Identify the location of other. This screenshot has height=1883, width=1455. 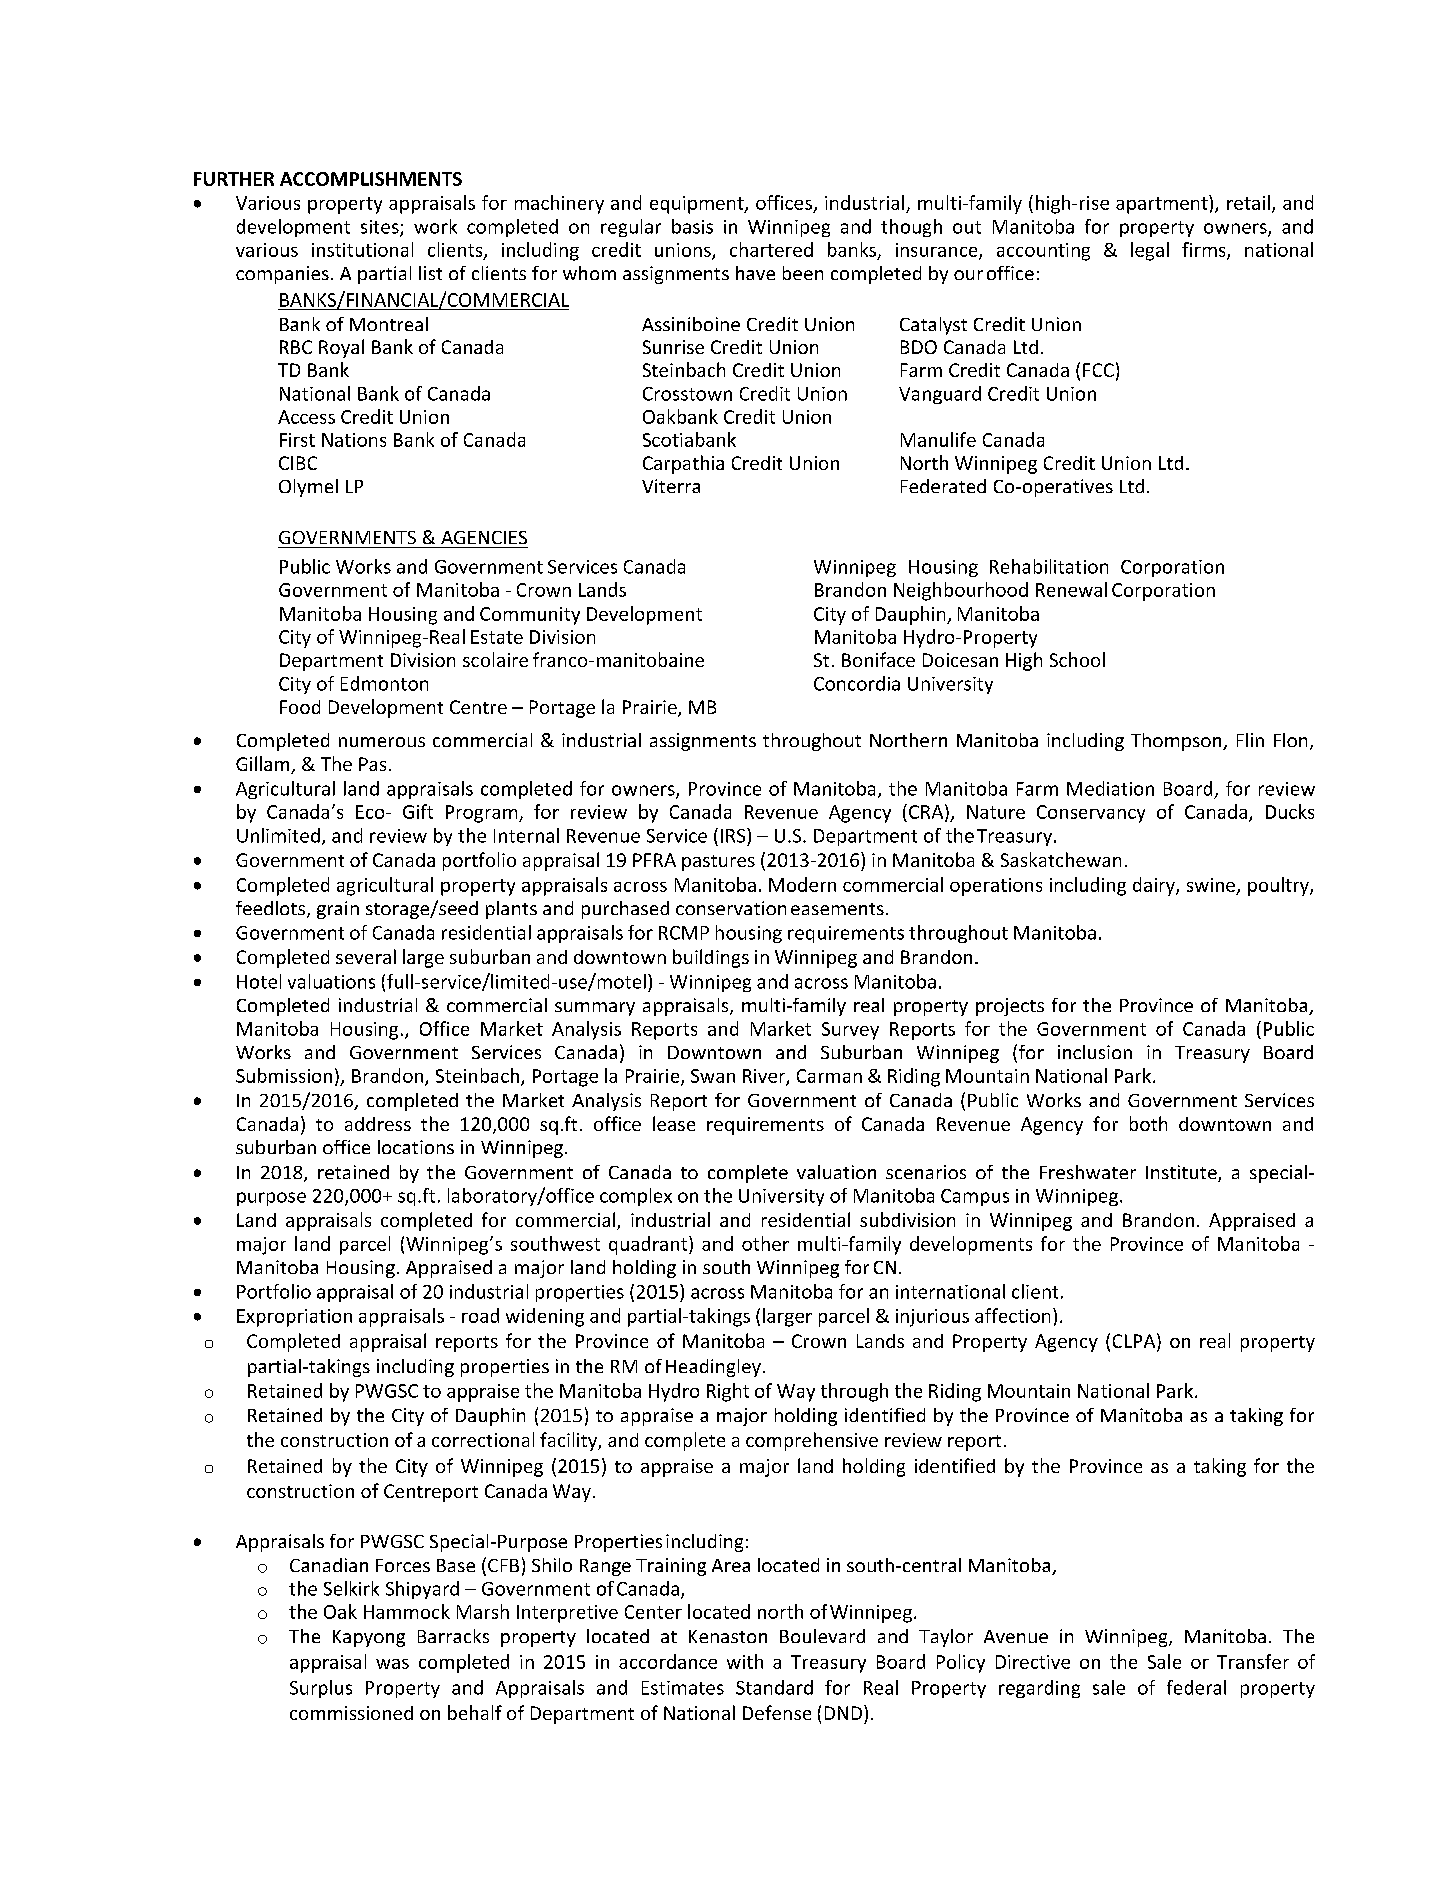
(765, 1243).
